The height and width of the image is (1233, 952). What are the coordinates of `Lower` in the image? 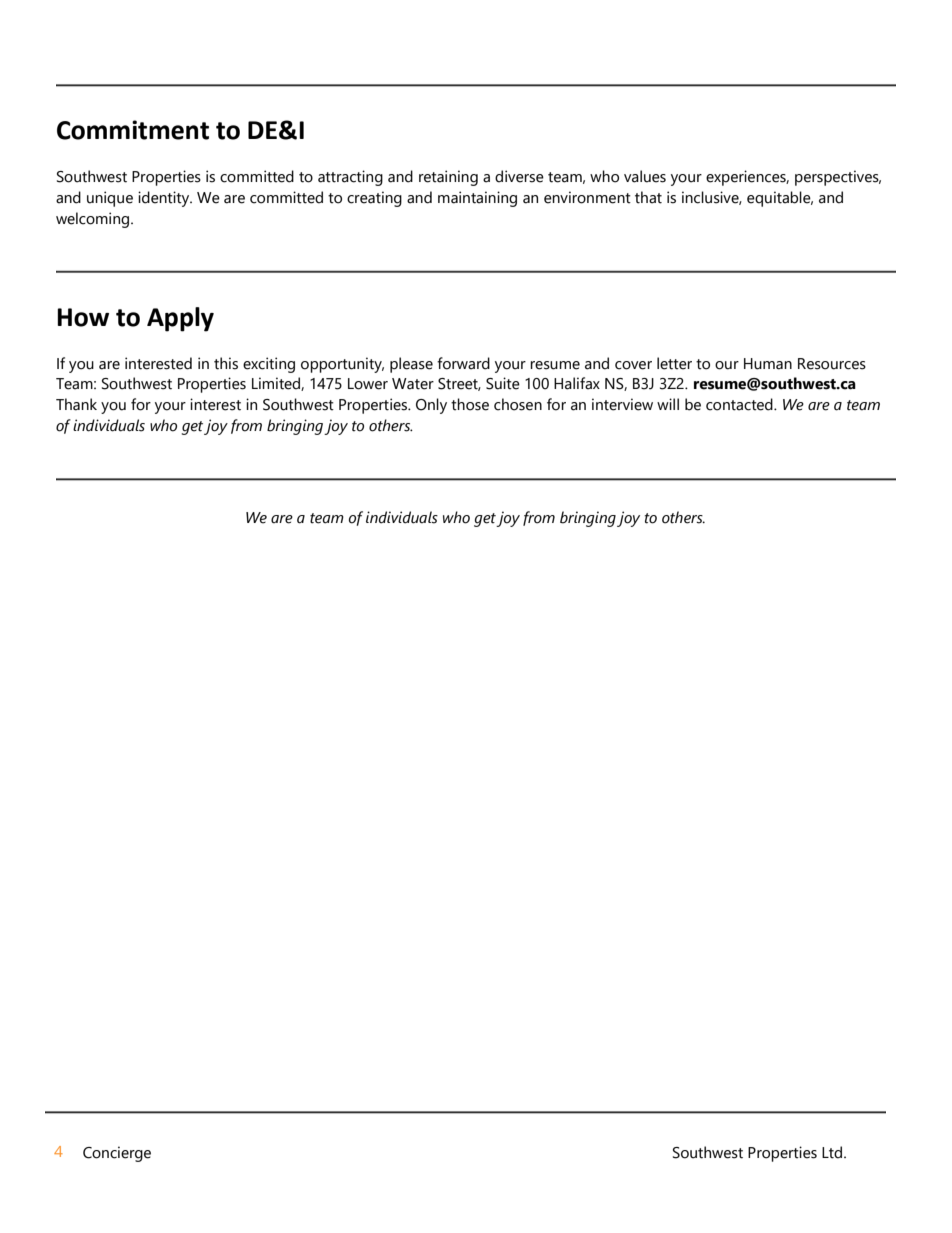 It's located at (368, 384).
